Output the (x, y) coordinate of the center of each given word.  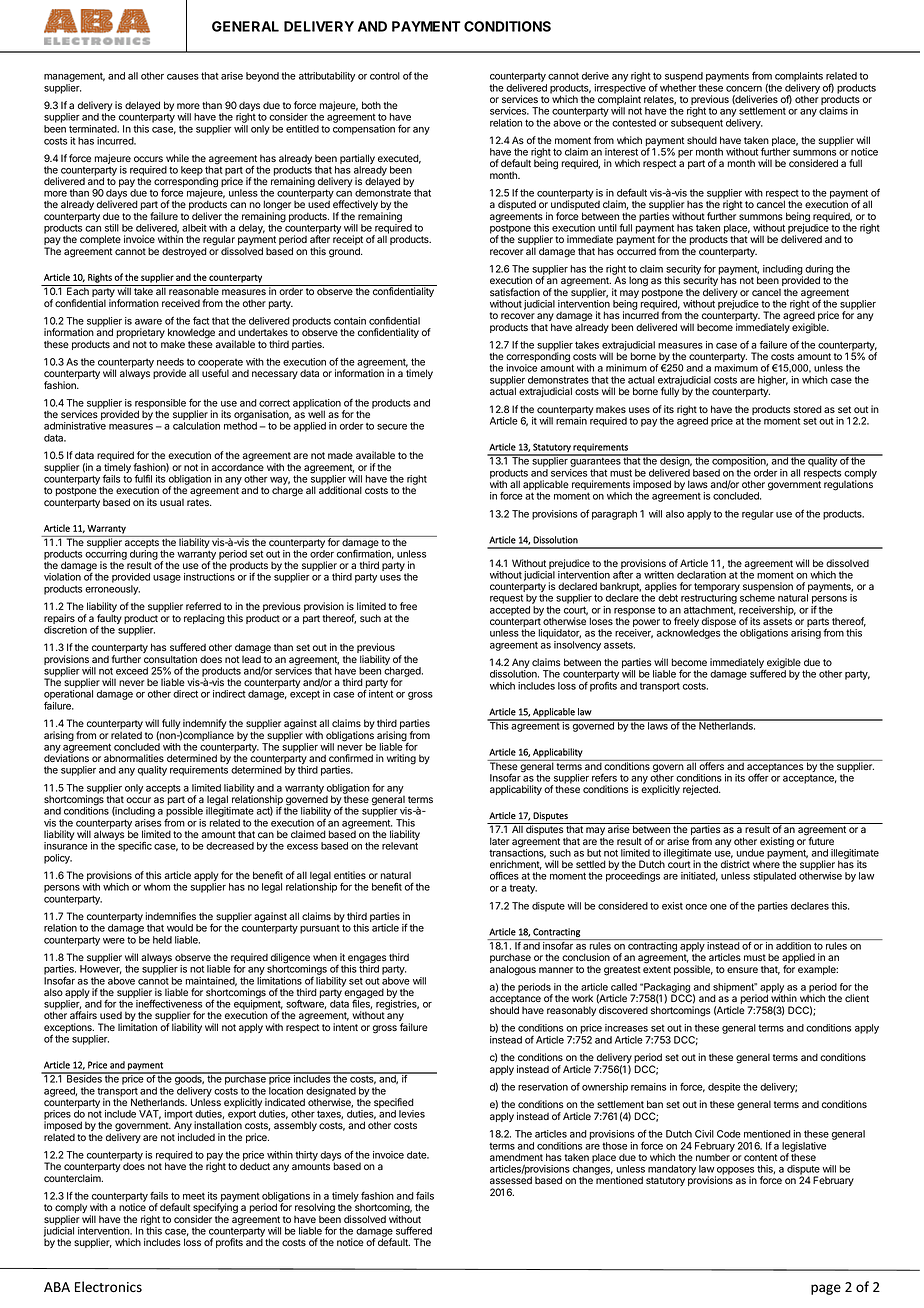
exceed (132, 671)
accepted (510, 611)
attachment (709, 610)
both (371, 105)
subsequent (697, 124)
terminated (93, 129)
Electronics (108, 1286)
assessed (511, 1180)
